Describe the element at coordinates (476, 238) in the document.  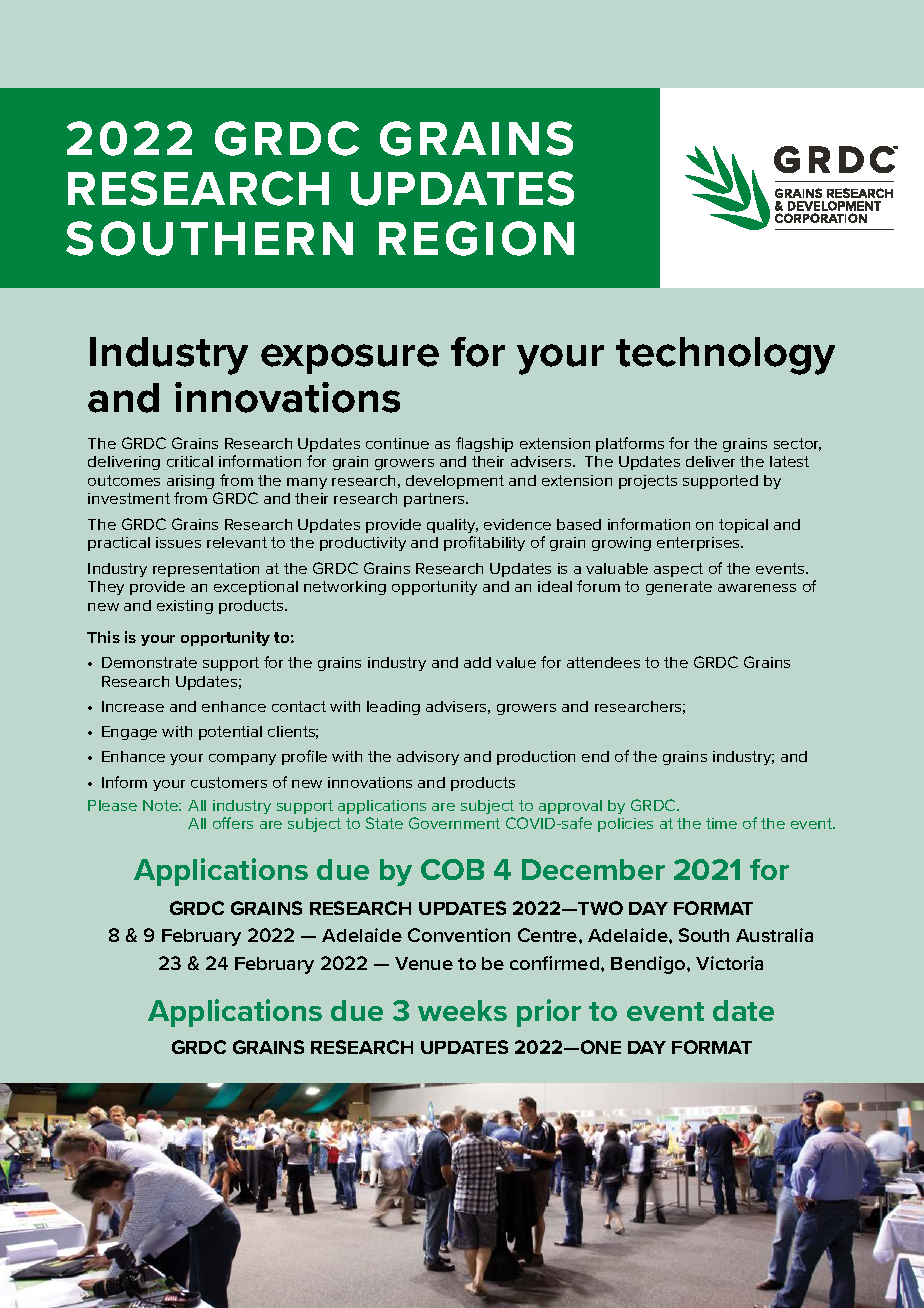
I see `REGION` at that location.
